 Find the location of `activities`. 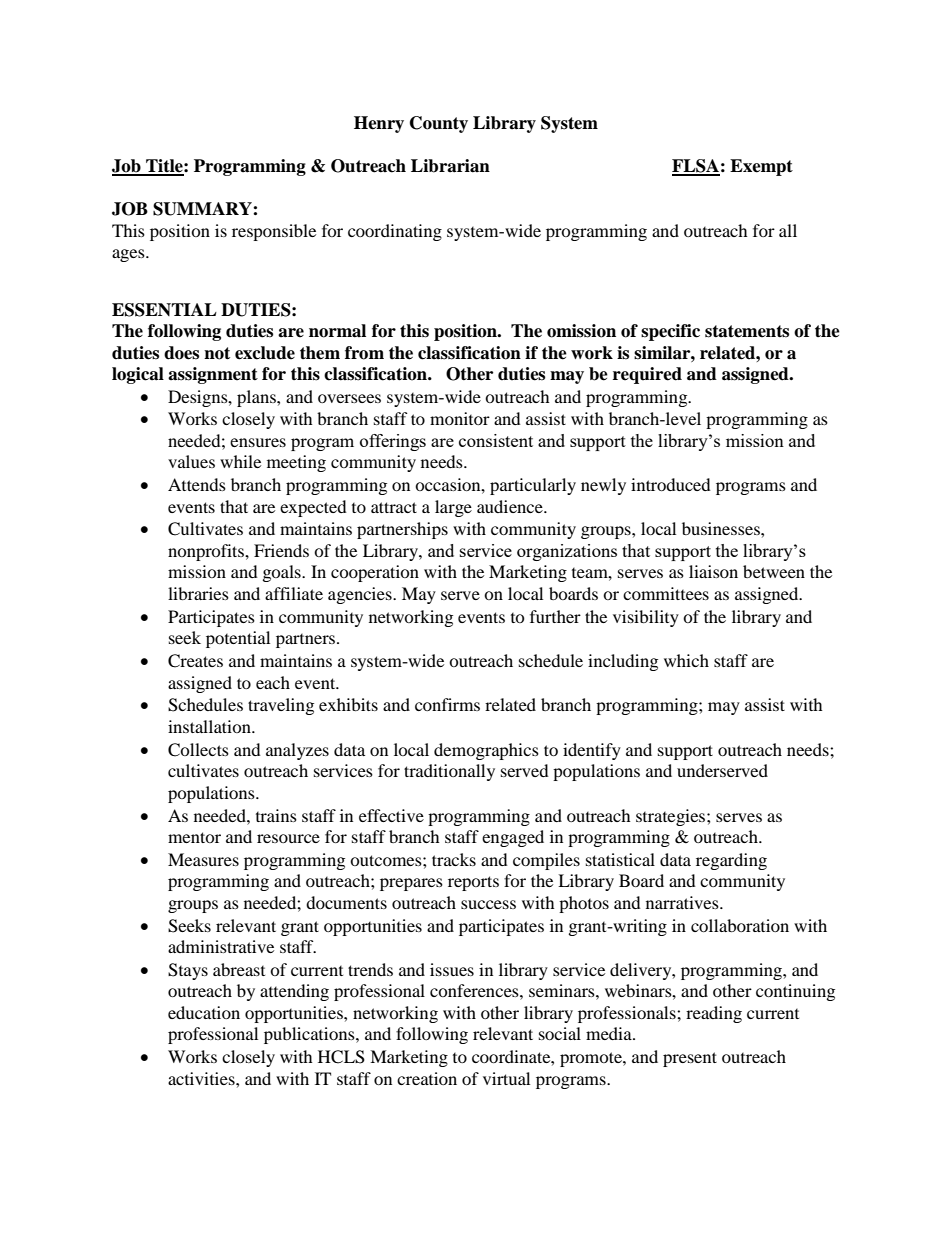

activities is located at coordinates (202, 1078).
